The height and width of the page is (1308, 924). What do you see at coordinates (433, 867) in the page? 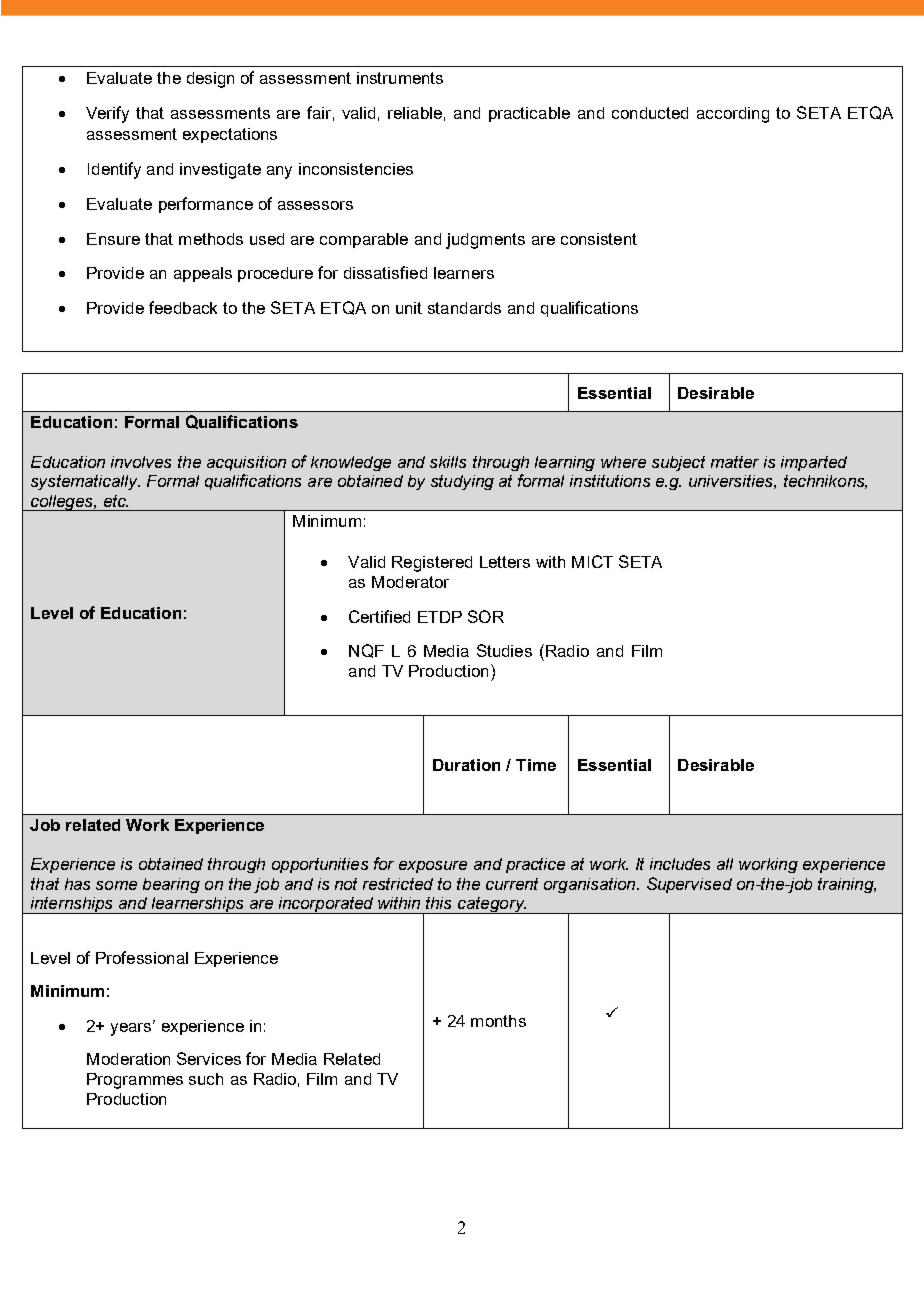
I see `exposure` at bounding box center [433, 867].
